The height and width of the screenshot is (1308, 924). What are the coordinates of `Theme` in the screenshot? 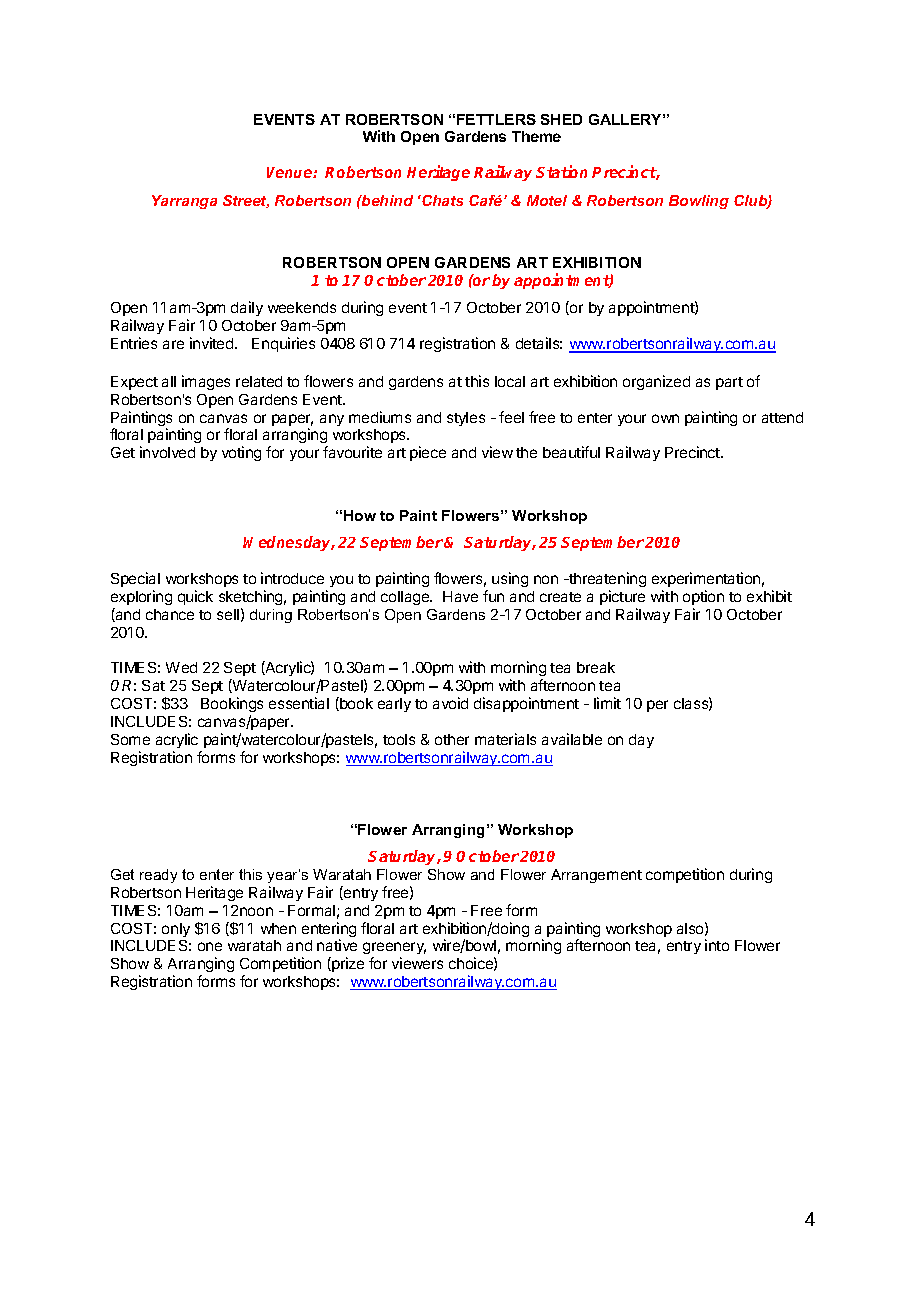 It's located at (536, 136).
